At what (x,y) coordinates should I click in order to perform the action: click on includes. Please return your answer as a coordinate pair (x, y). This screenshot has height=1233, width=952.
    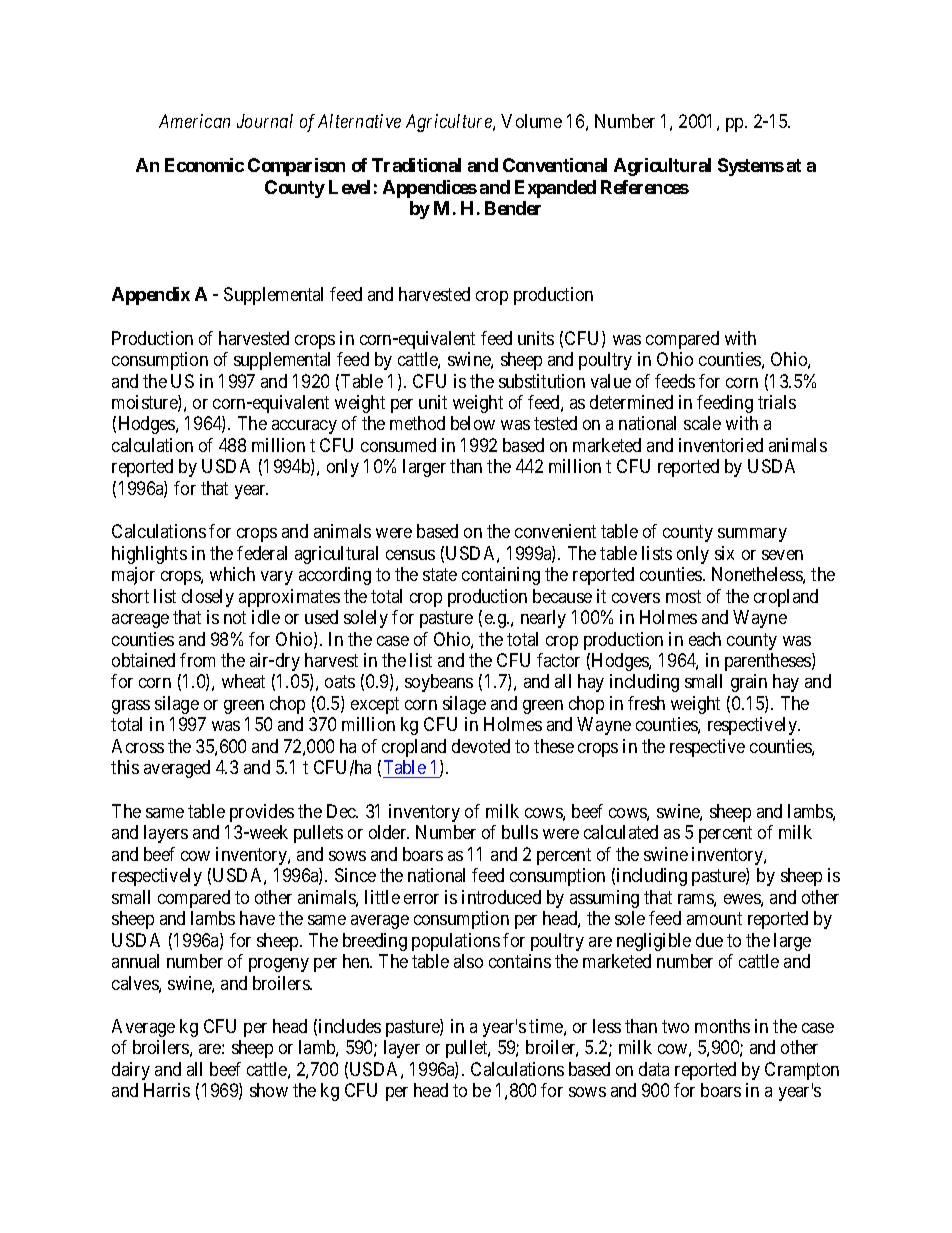
    Looking at the image, I should click on (350, 1026).
